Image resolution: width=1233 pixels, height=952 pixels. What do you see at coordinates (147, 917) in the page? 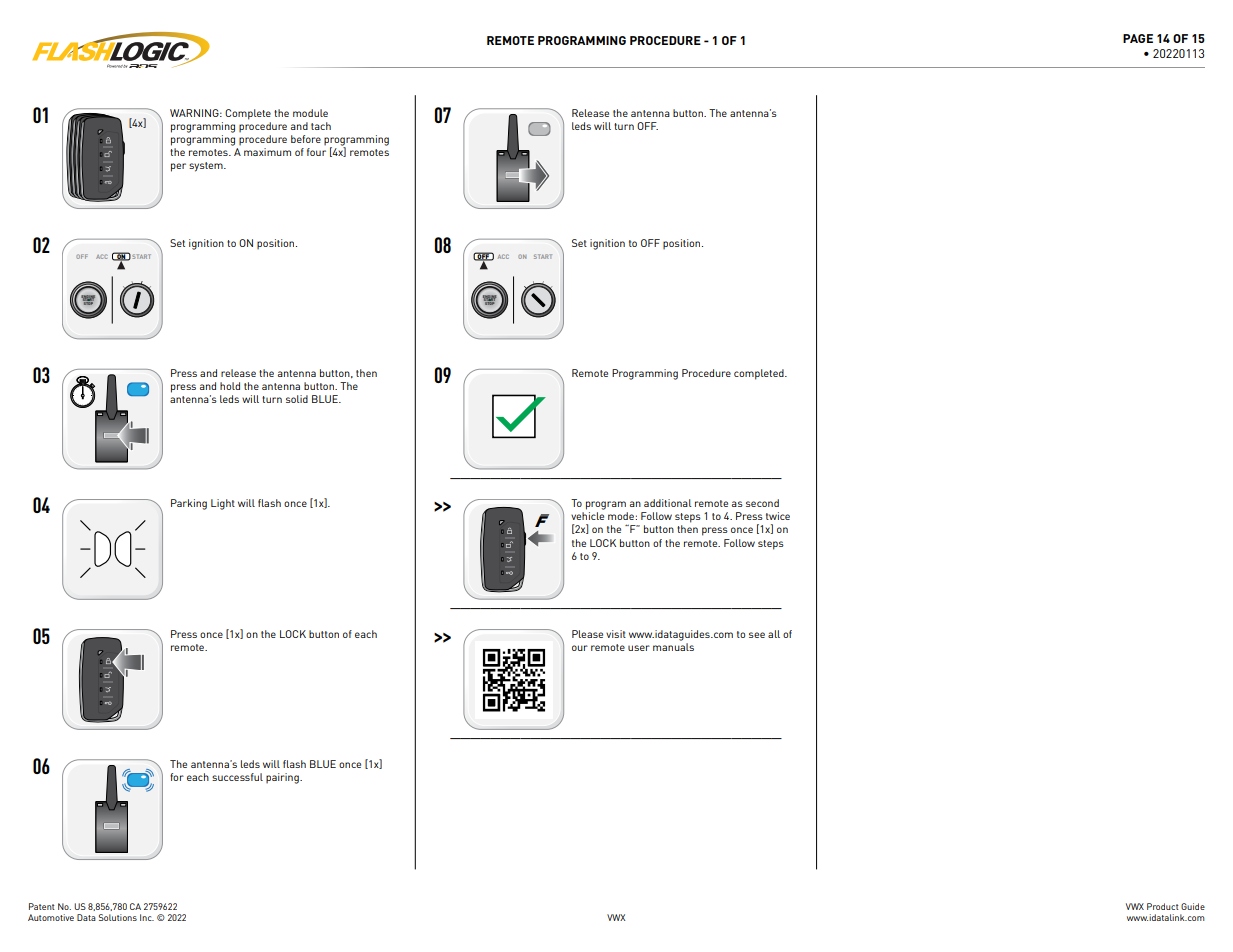
I see `Inc` at bounding box center [147, 917].
